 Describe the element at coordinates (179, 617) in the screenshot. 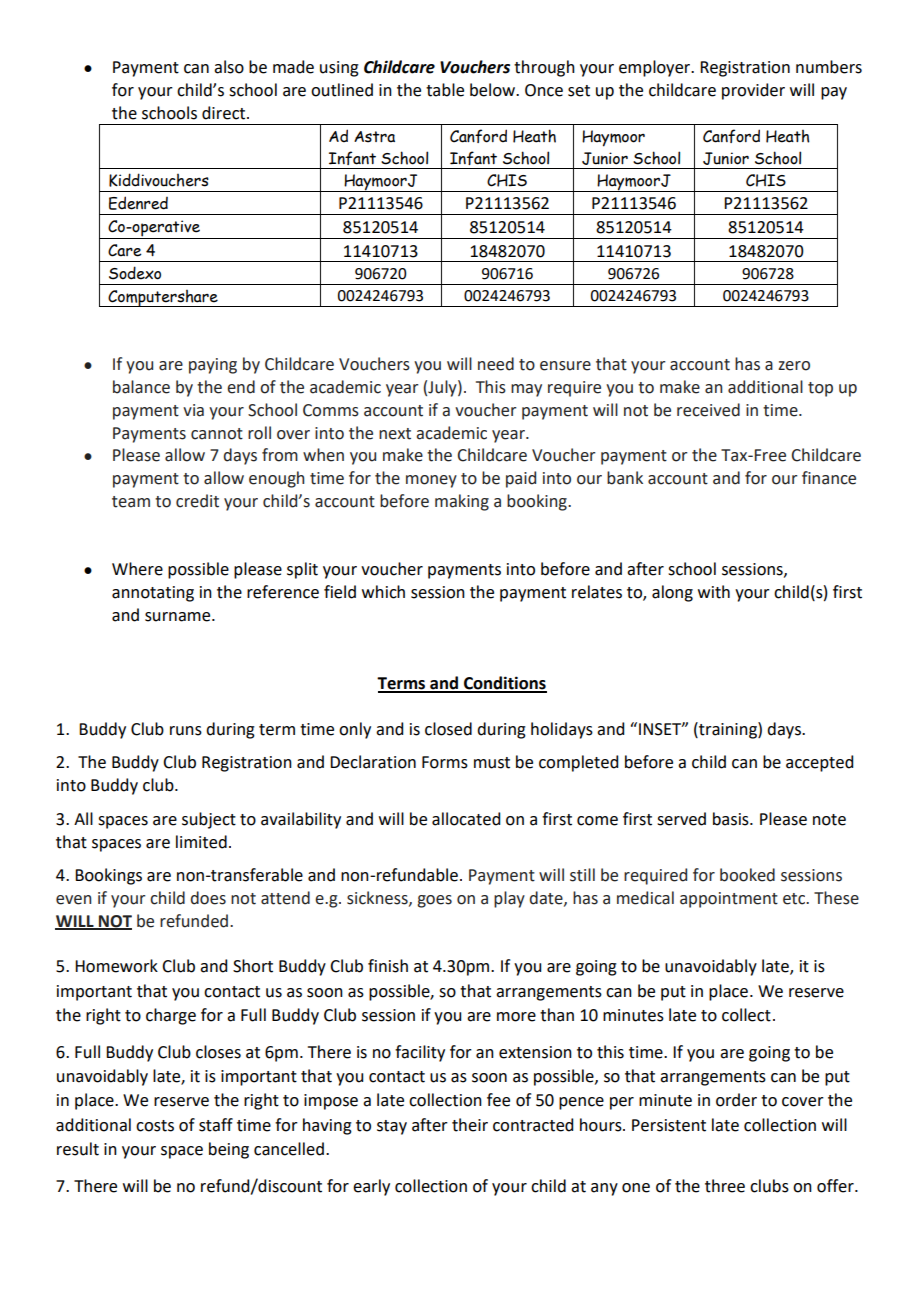

I see `surname` at that location.
